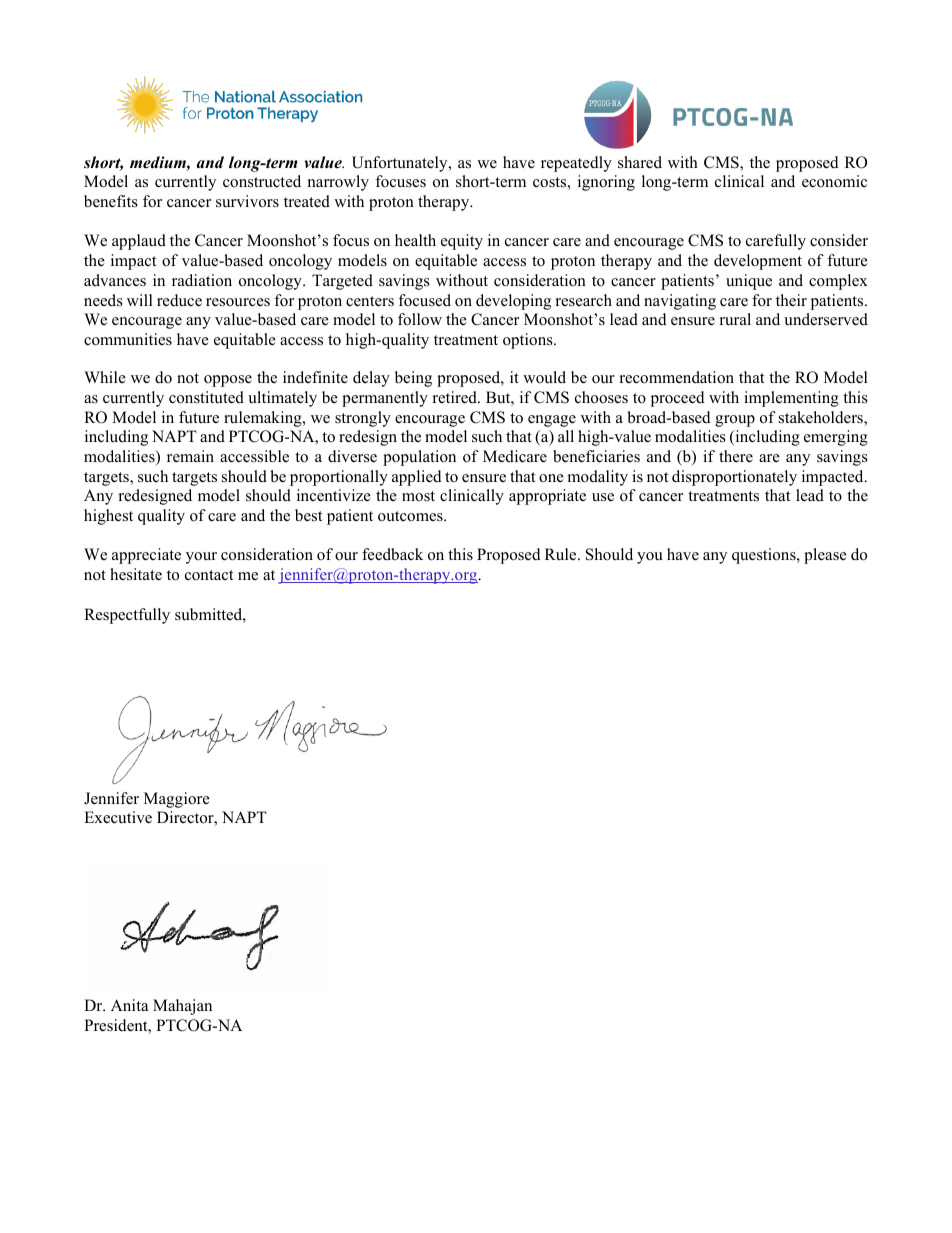  I want to click on Unfortunately, so click(401, 164).
